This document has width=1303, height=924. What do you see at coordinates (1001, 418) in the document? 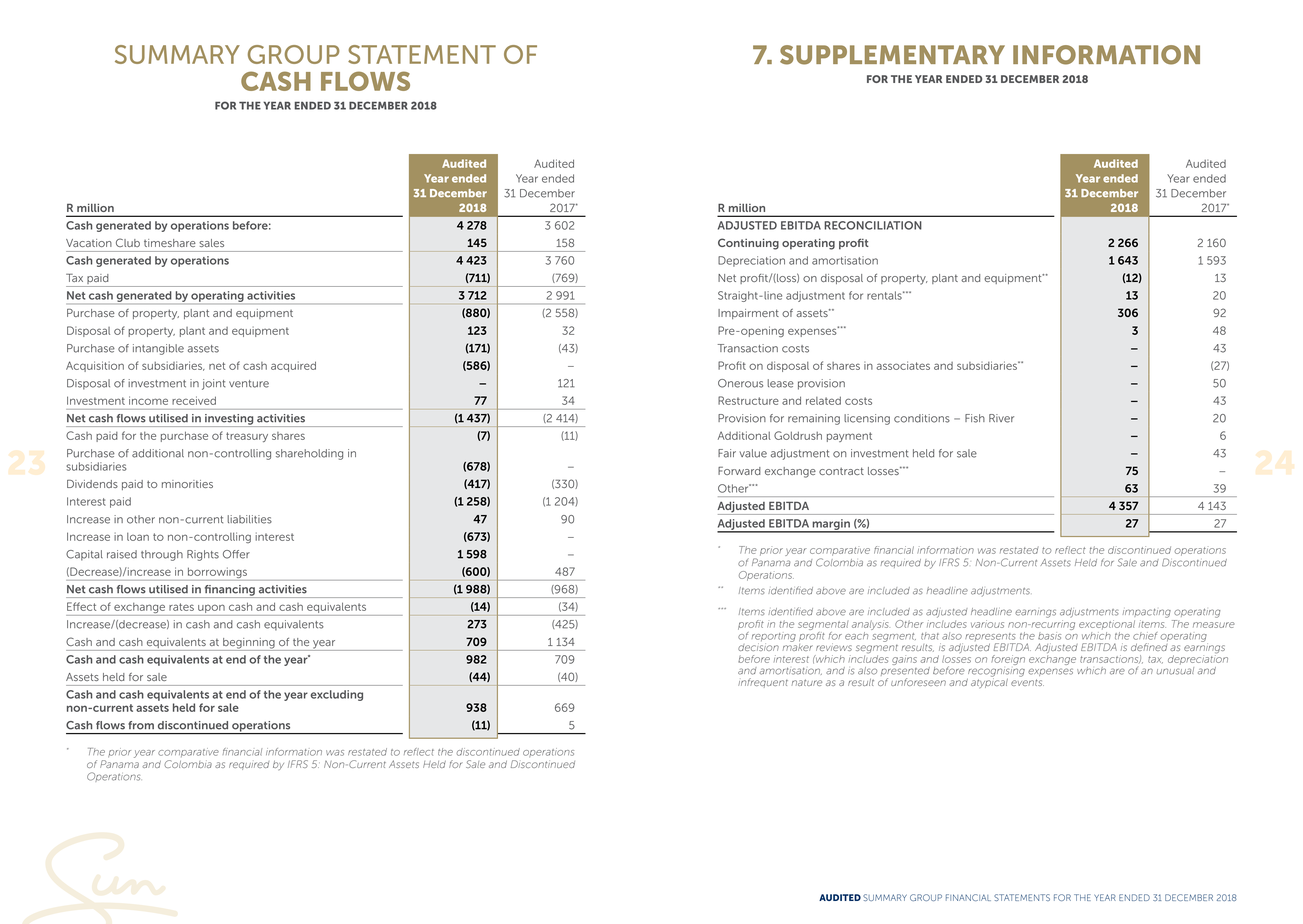
I see `River` at bounding box center [1001, 418].
